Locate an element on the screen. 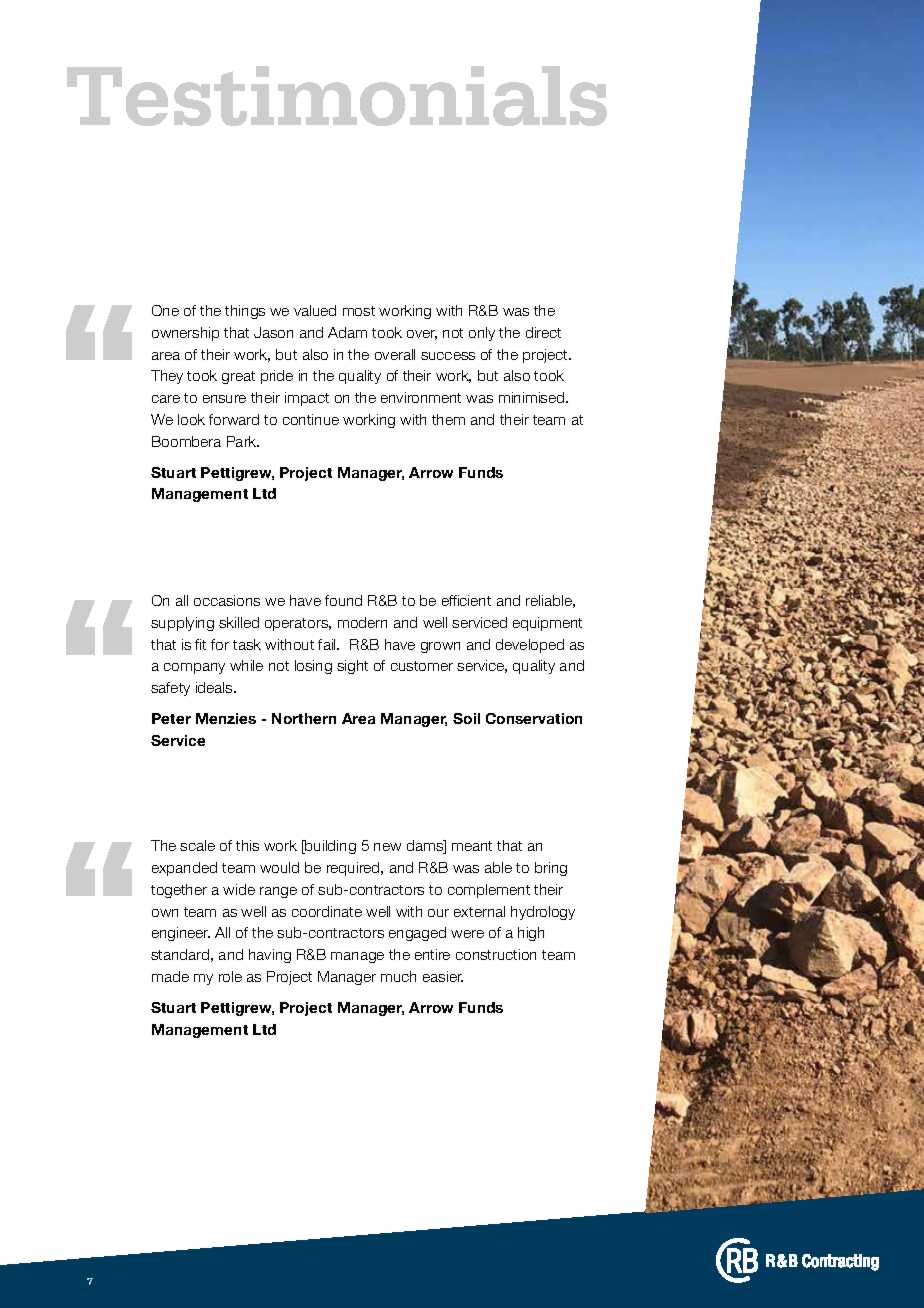 This screenshot has width=924, height=1308. direct is located at coordinates (543, 332).
